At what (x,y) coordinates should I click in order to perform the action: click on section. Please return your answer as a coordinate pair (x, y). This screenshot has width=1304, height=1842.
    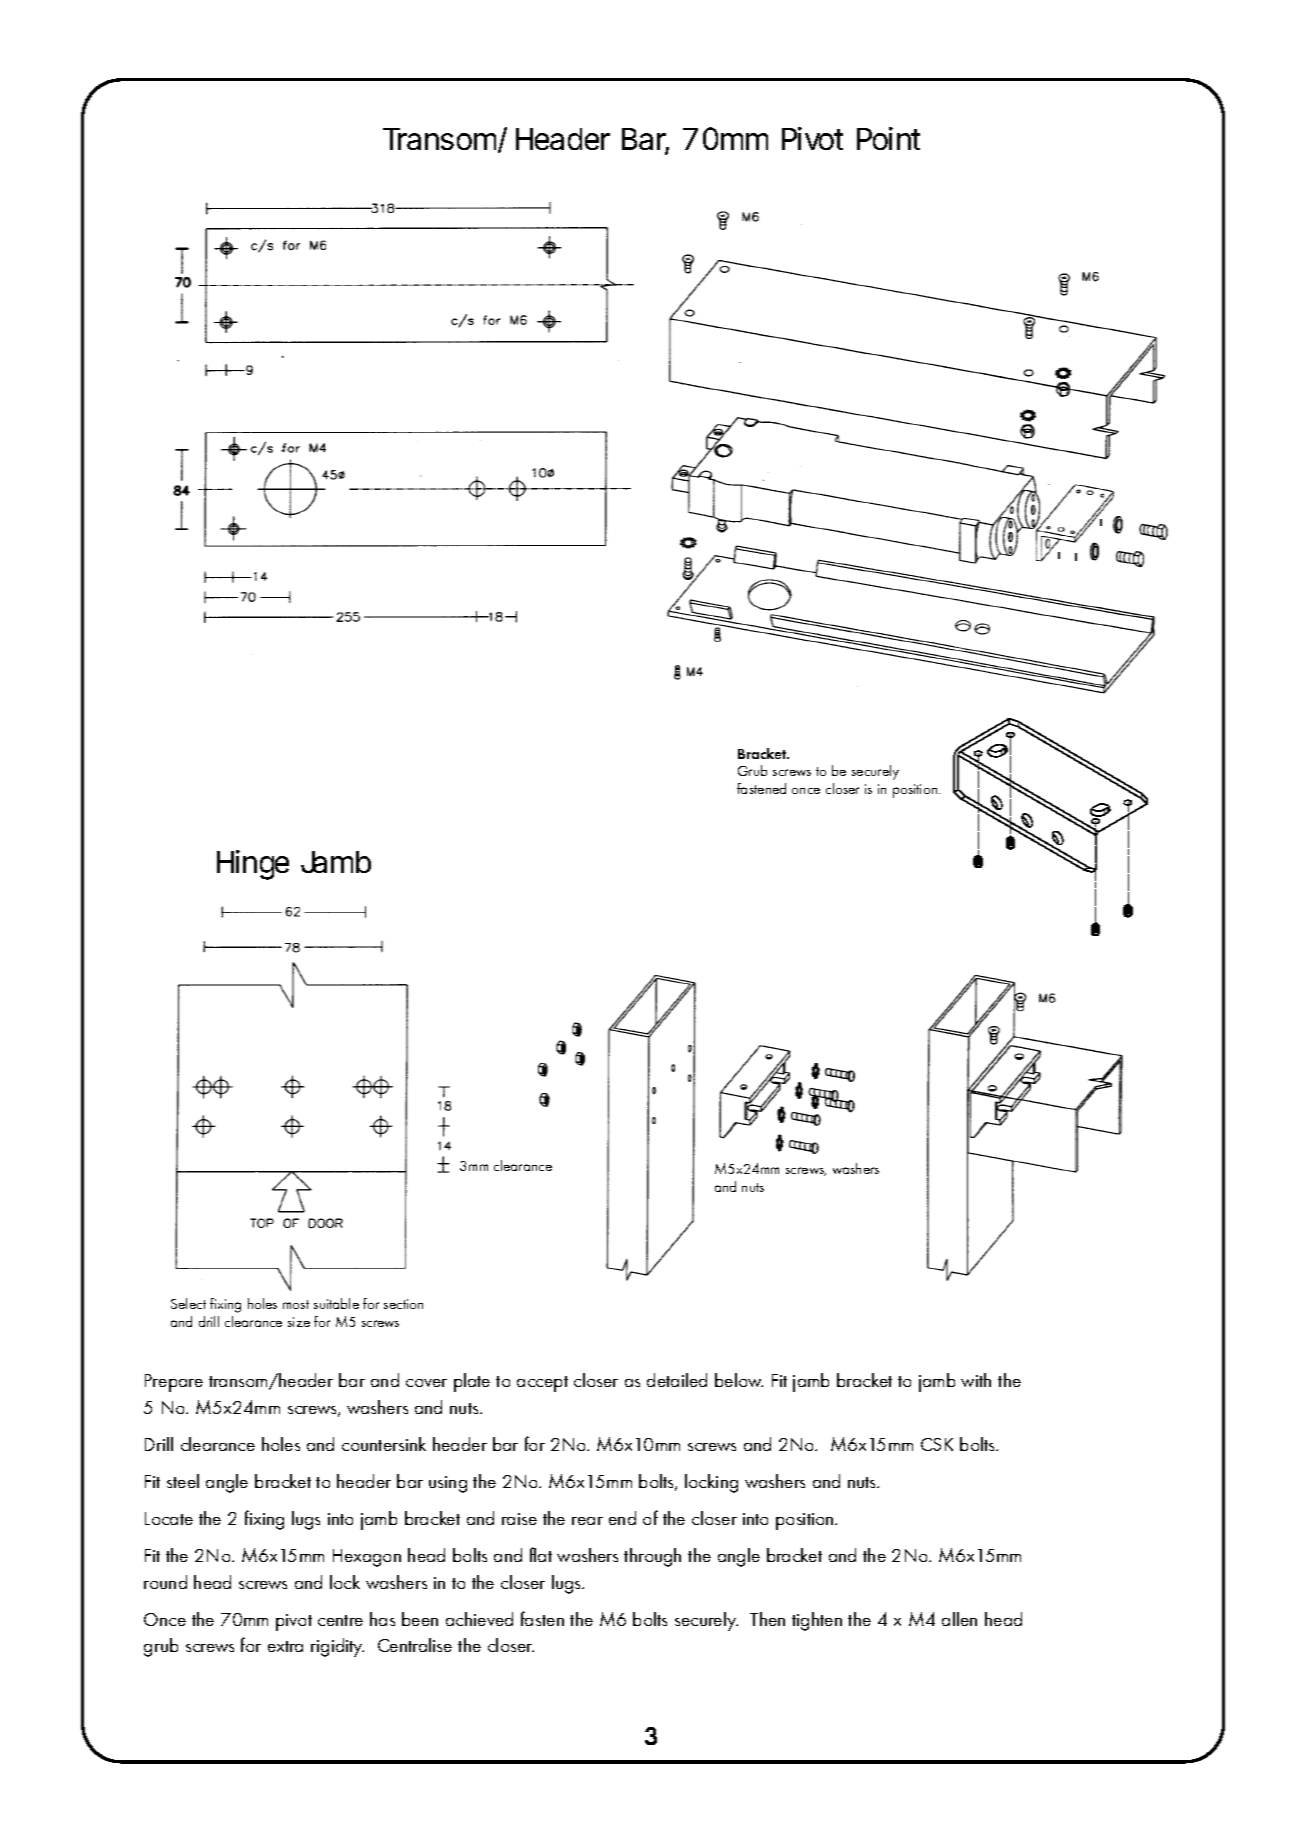
    Looking at the image, I should click on (403, 1304).
